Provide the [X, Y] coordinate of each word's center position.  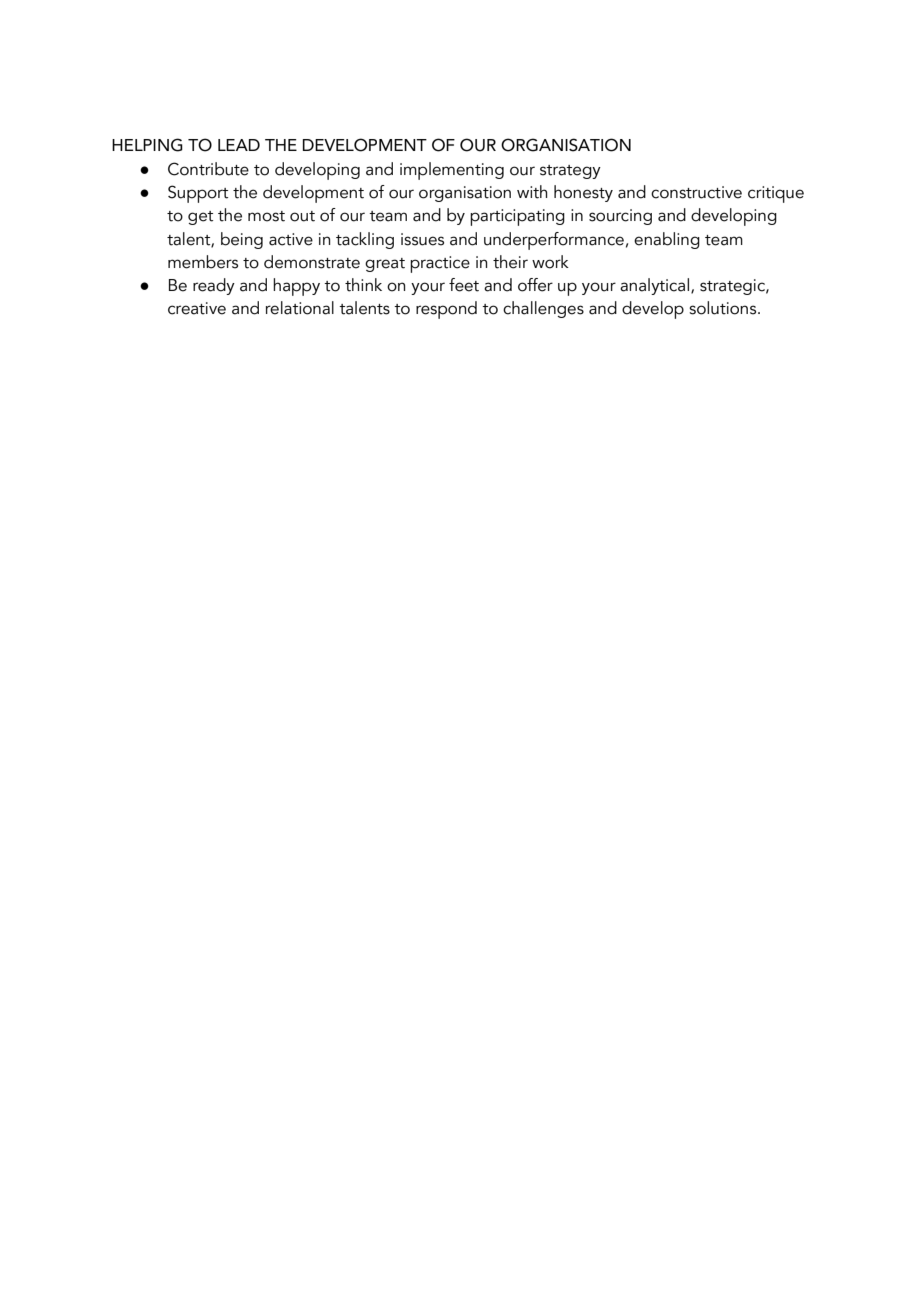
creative [197, 308]
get [200, 218]
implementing [452, 171]
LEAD [239, 145]
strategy [570, 172]
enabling [667, 240]
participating [517, 217]
